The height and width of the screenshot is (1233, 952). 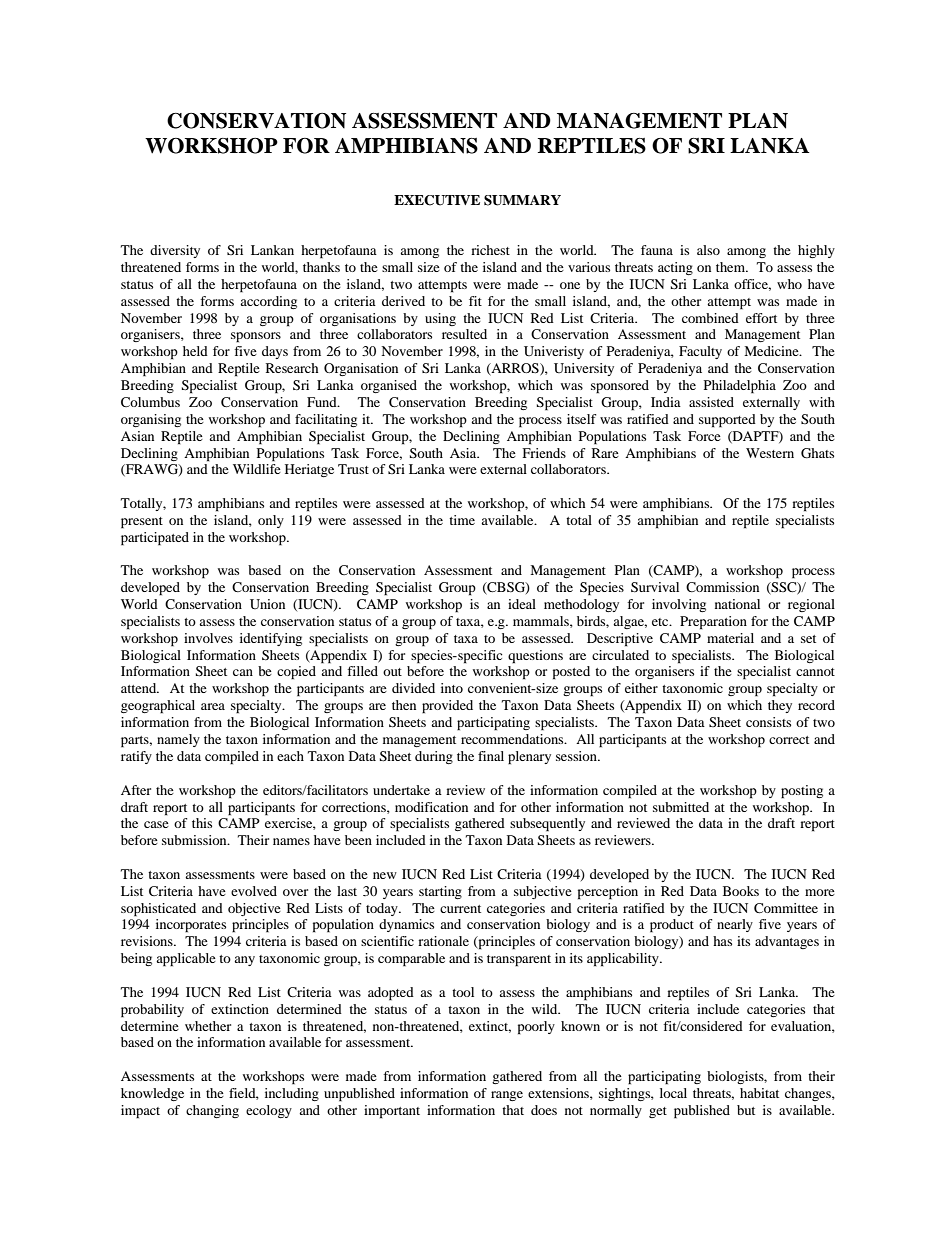 What do you see at coordinates (490, 250) in the screenshot?
I see `richest` at bounding box center [490, 250].
